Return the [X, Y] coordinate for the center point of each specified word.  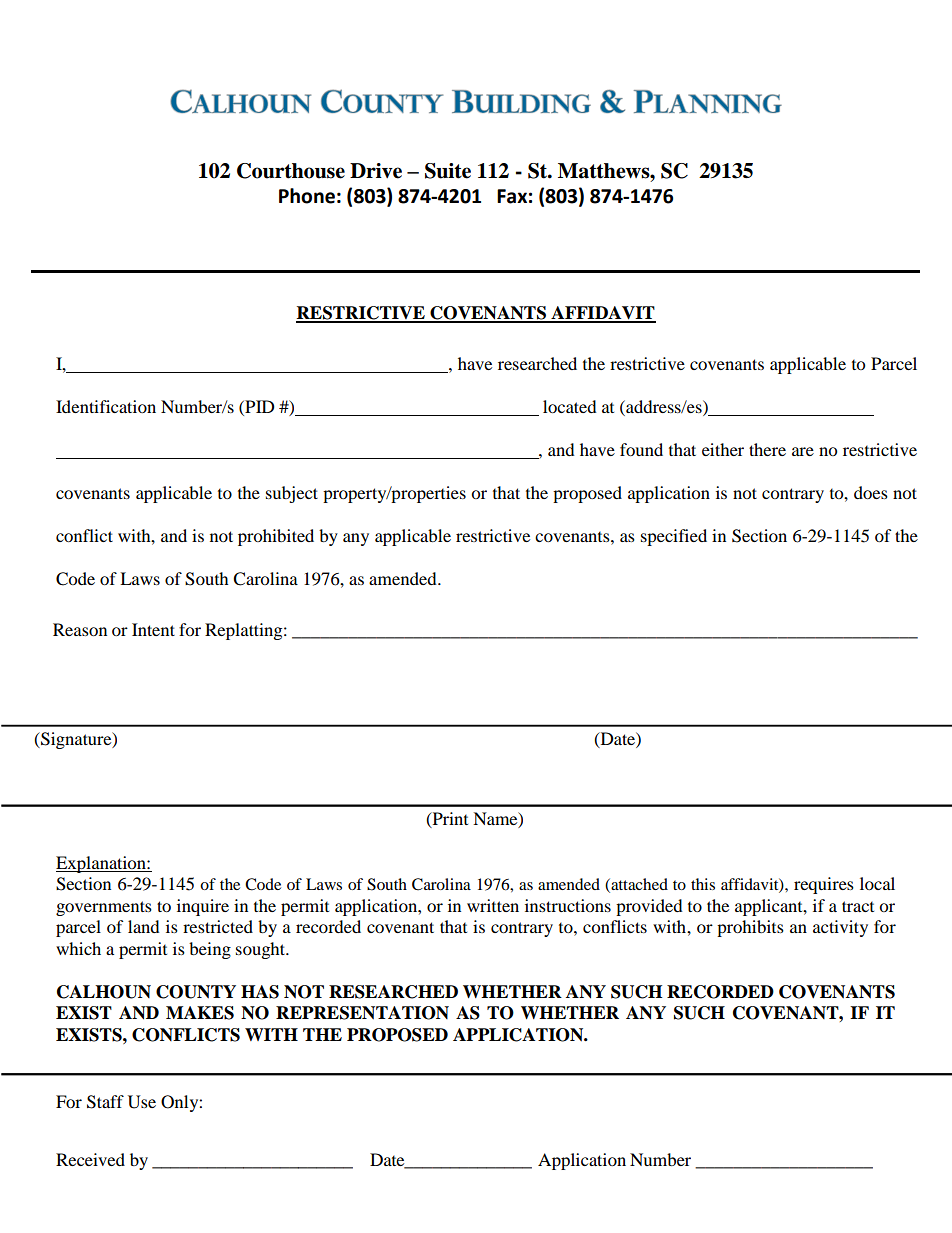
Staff [105, 1102]
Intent [153, 629]
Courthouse [291, 171]
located [570, 406]
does [871, 492]
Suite [448, 171]
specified [674, 537]
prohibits [750, 928]
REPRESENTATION [362, 1013]
